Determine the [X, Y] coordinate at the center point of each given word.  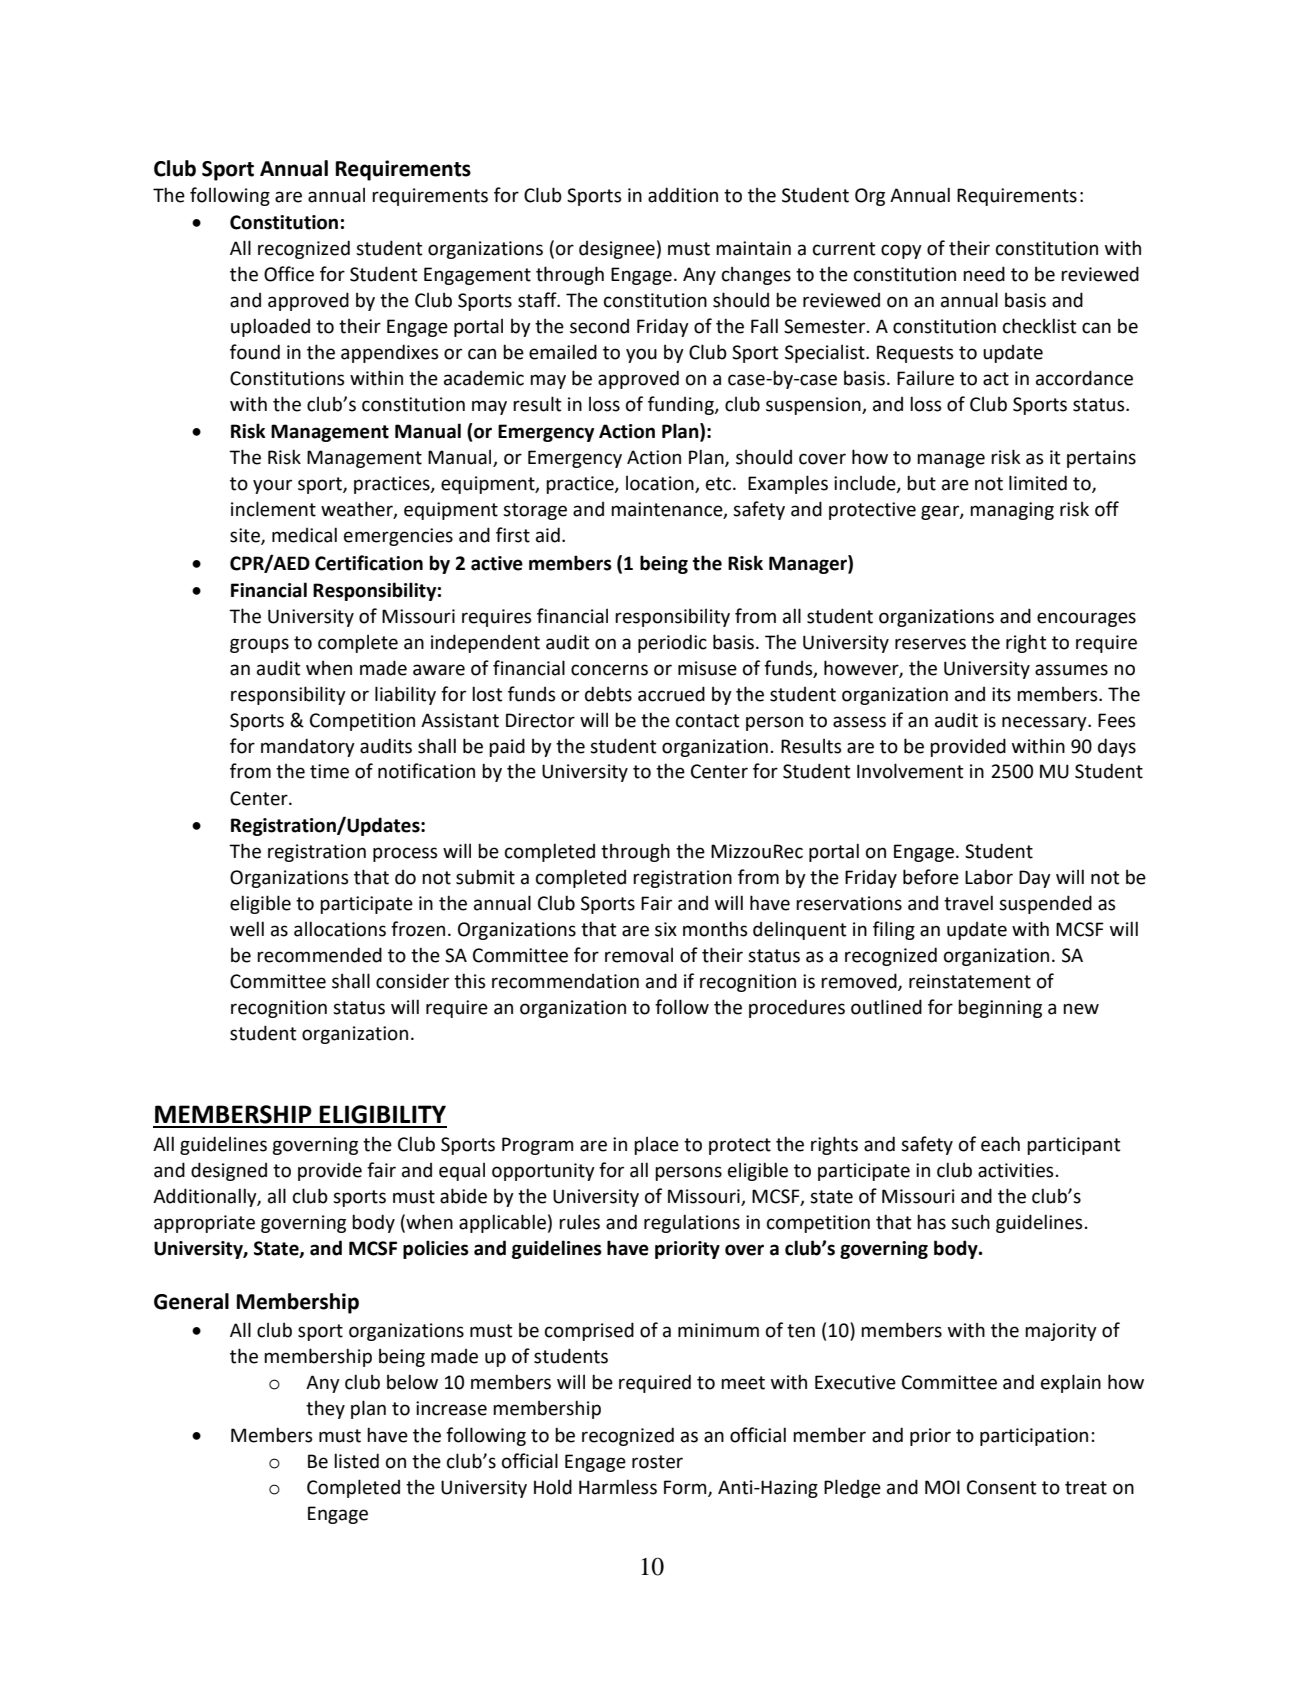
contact [707, 721]
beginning [1000, 1008]
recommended [319, 955]
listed [356, 1461]
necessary [1045, 723]
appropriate [204, 1224]
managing [1012, 511]
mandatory [308, 747]
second [599, 326]
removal [639, 955]
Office [289, 274]
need [984, 274]
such [970, 1222]
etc [720, 484]
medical [304, 535]
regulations [692, 1223]
